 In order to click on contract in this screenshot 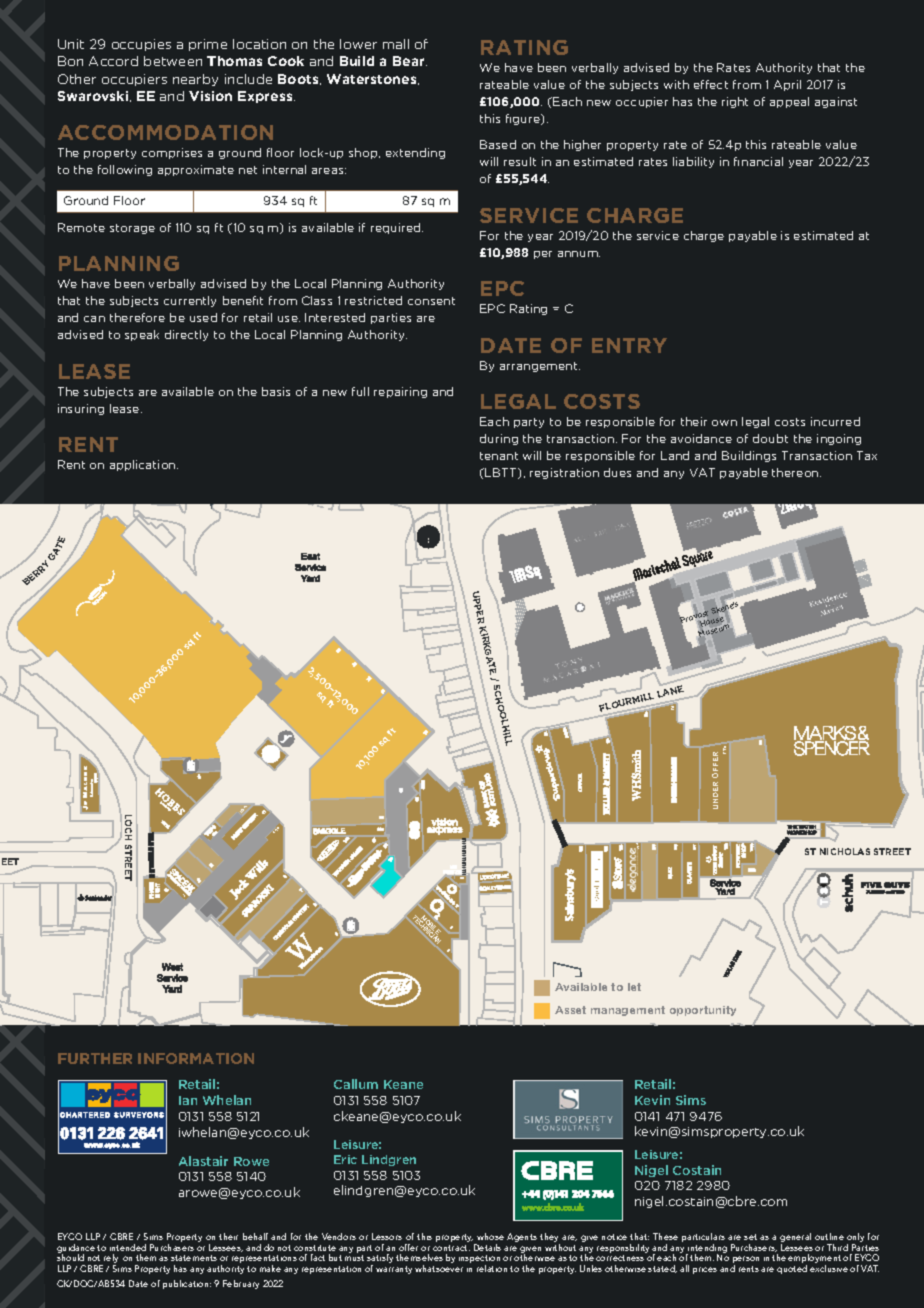, I will do `click(451, 1248)`.
